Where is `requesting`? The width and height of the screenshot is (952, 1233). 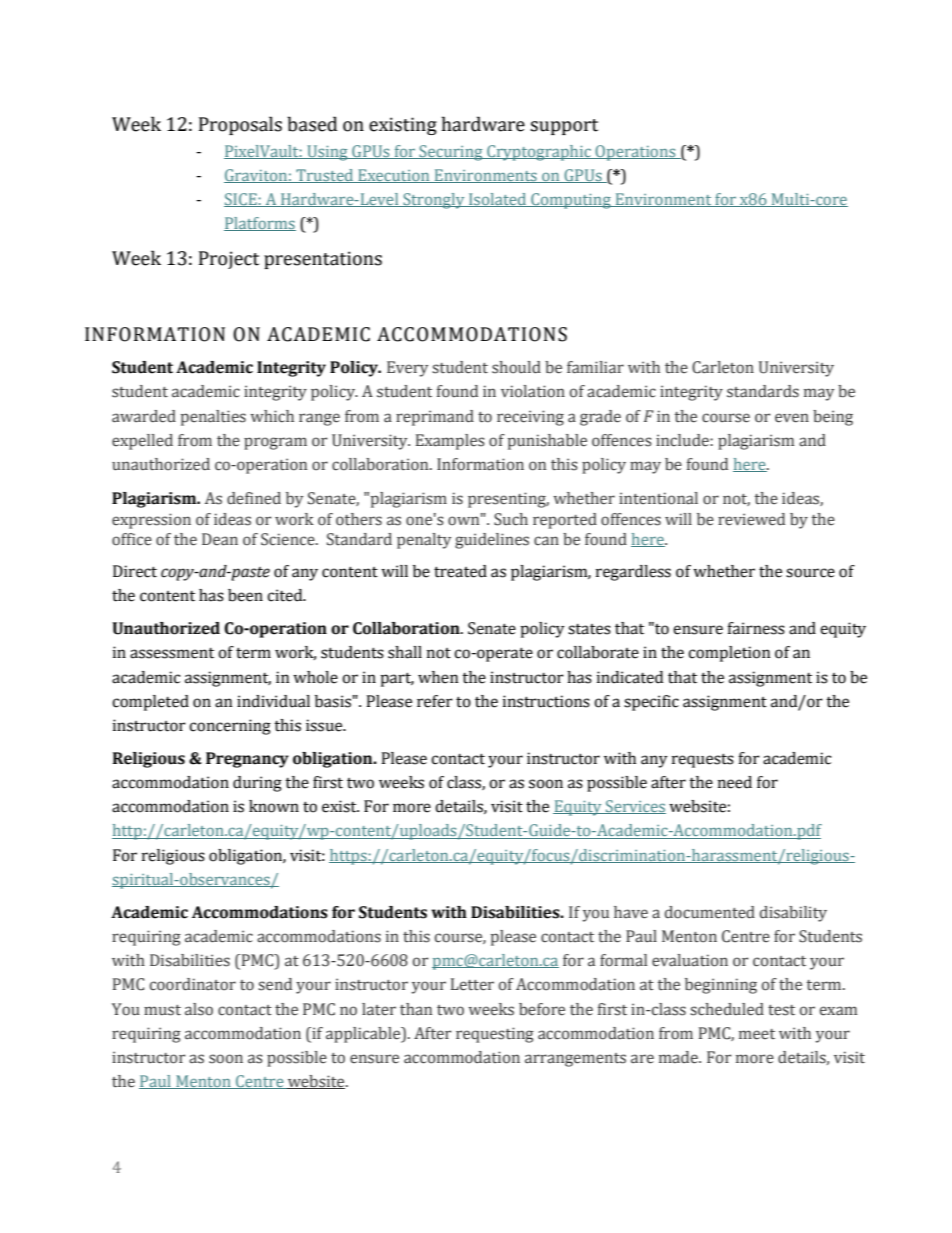 requesting is located at coordinates (495, 1035).
